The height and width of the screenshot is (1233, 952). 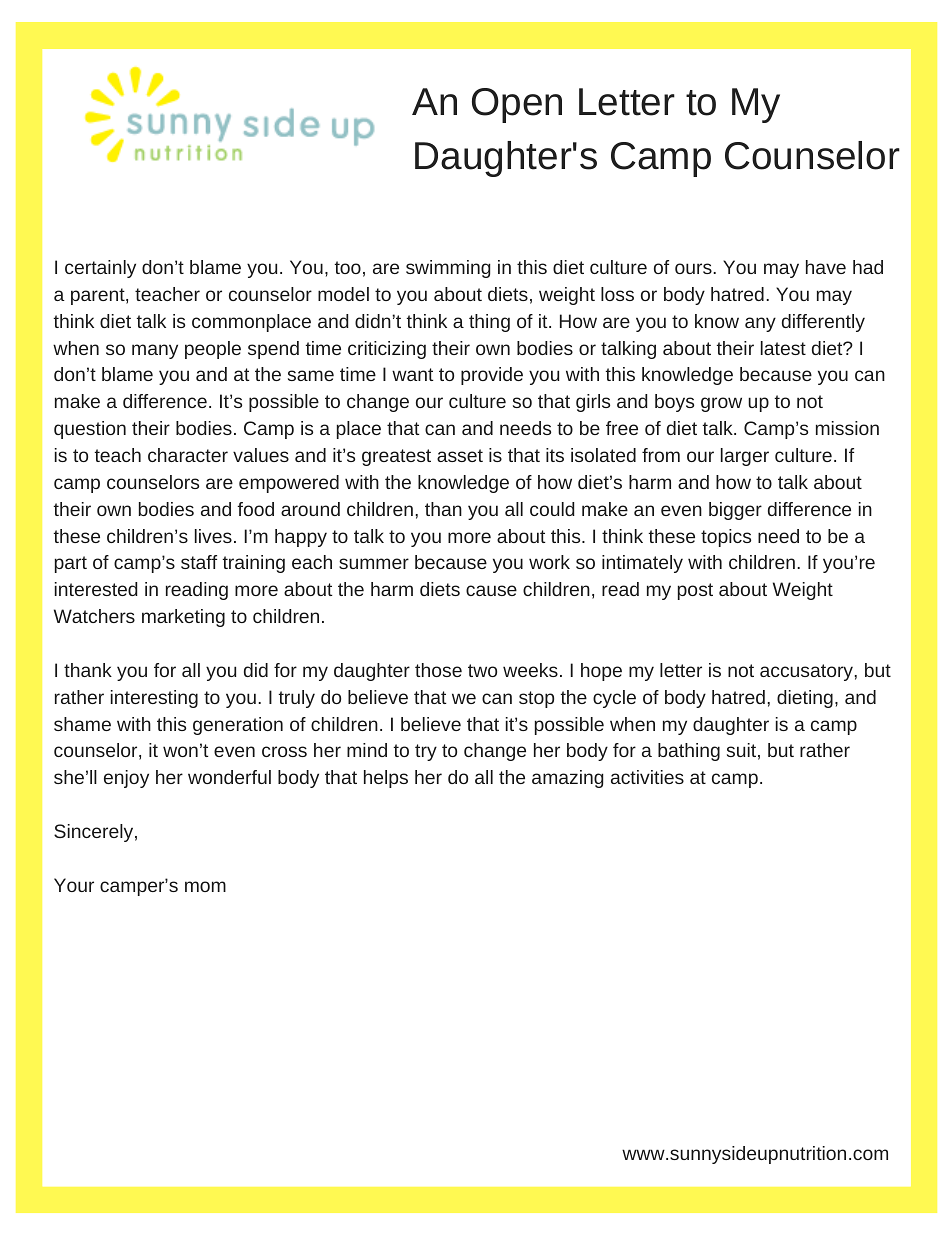 What do you see at coordinates (205, 886) in the screenshot?
I see `mom` at bounding box center [205, 886].
